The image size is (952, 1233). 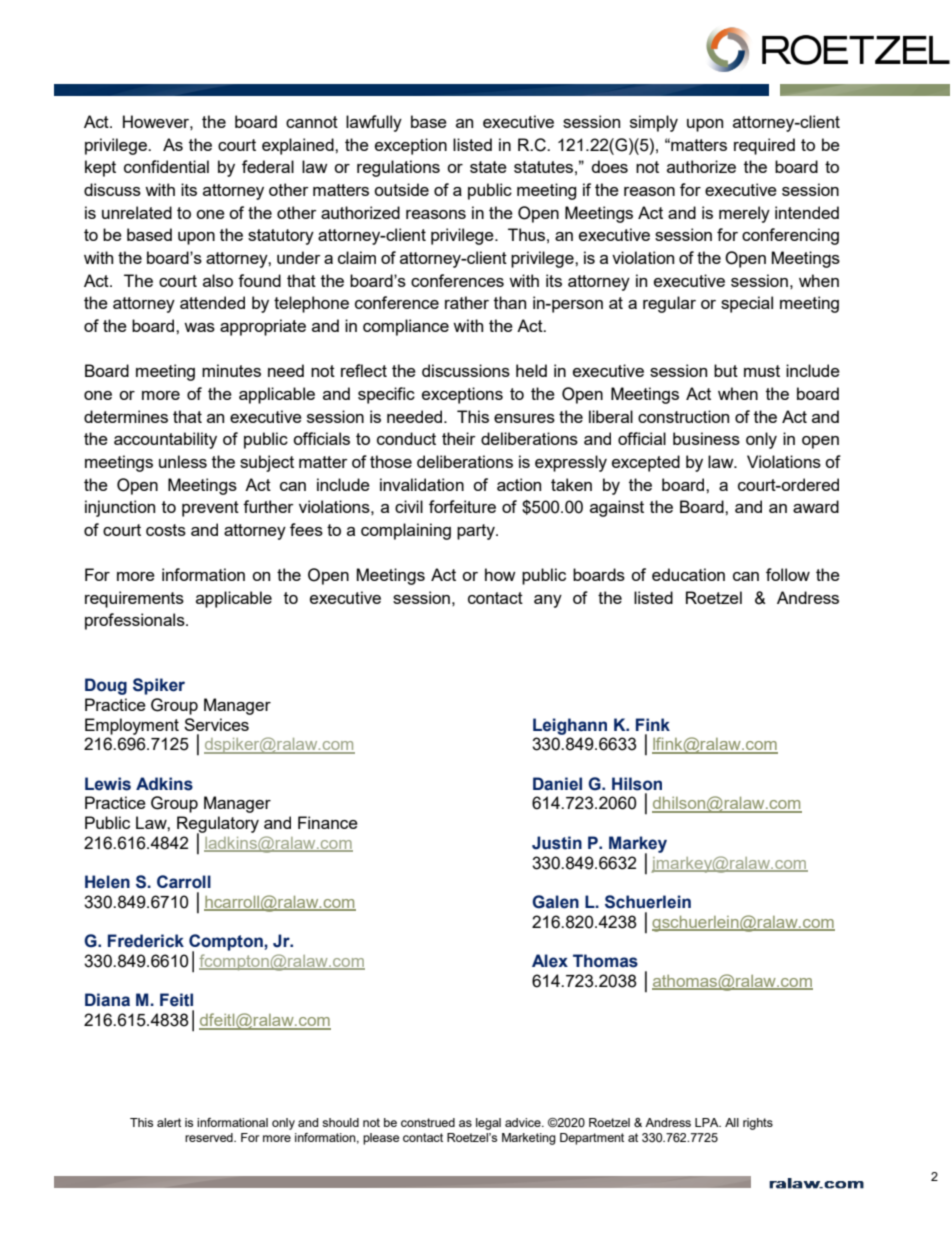 I want to click on Daniel, so click(x=557, y=784).
